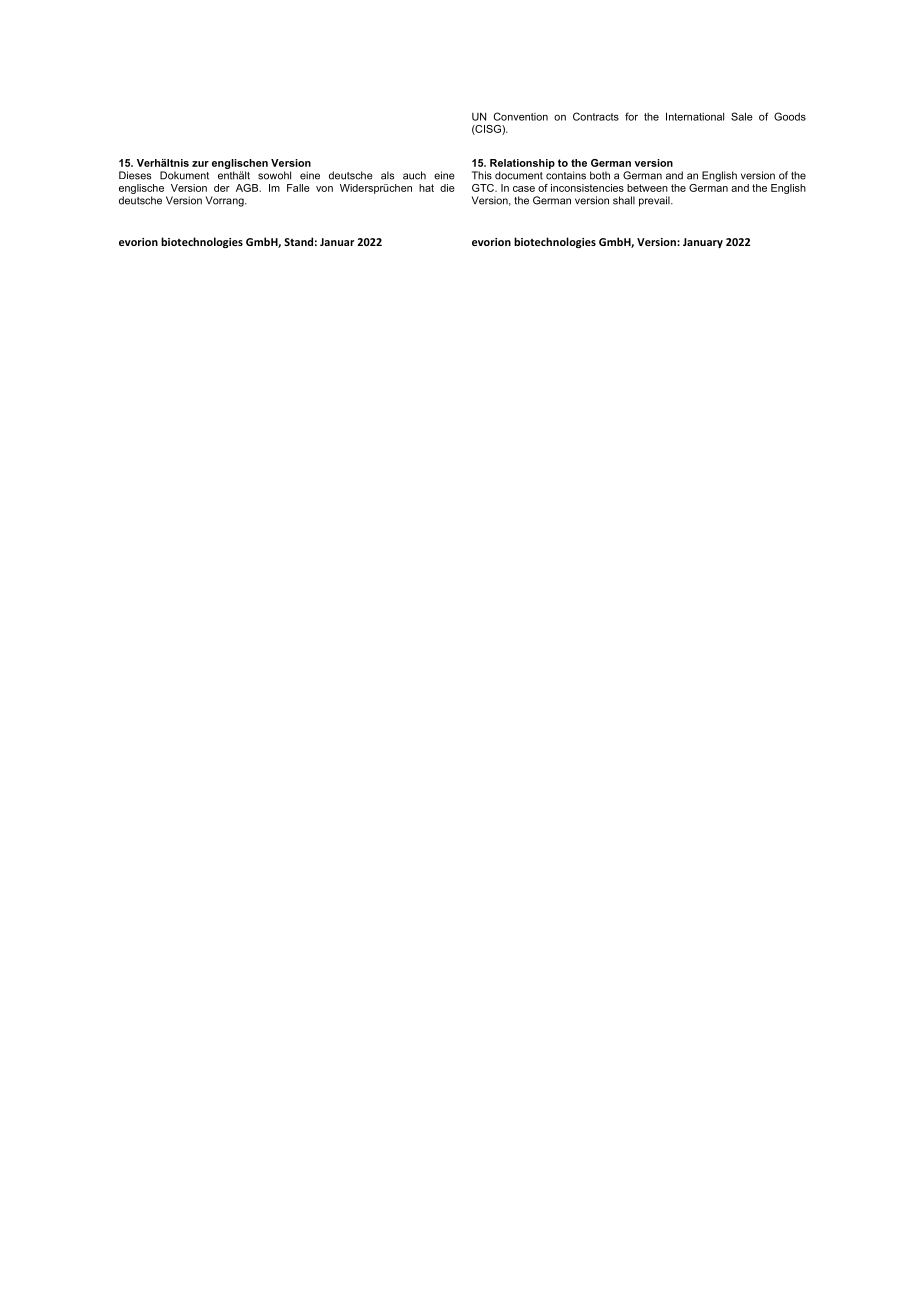 The height and width of the image is (1308, 924). Describe the element at coordinates (742, 116) in the image. I see `Sale` at that location.
